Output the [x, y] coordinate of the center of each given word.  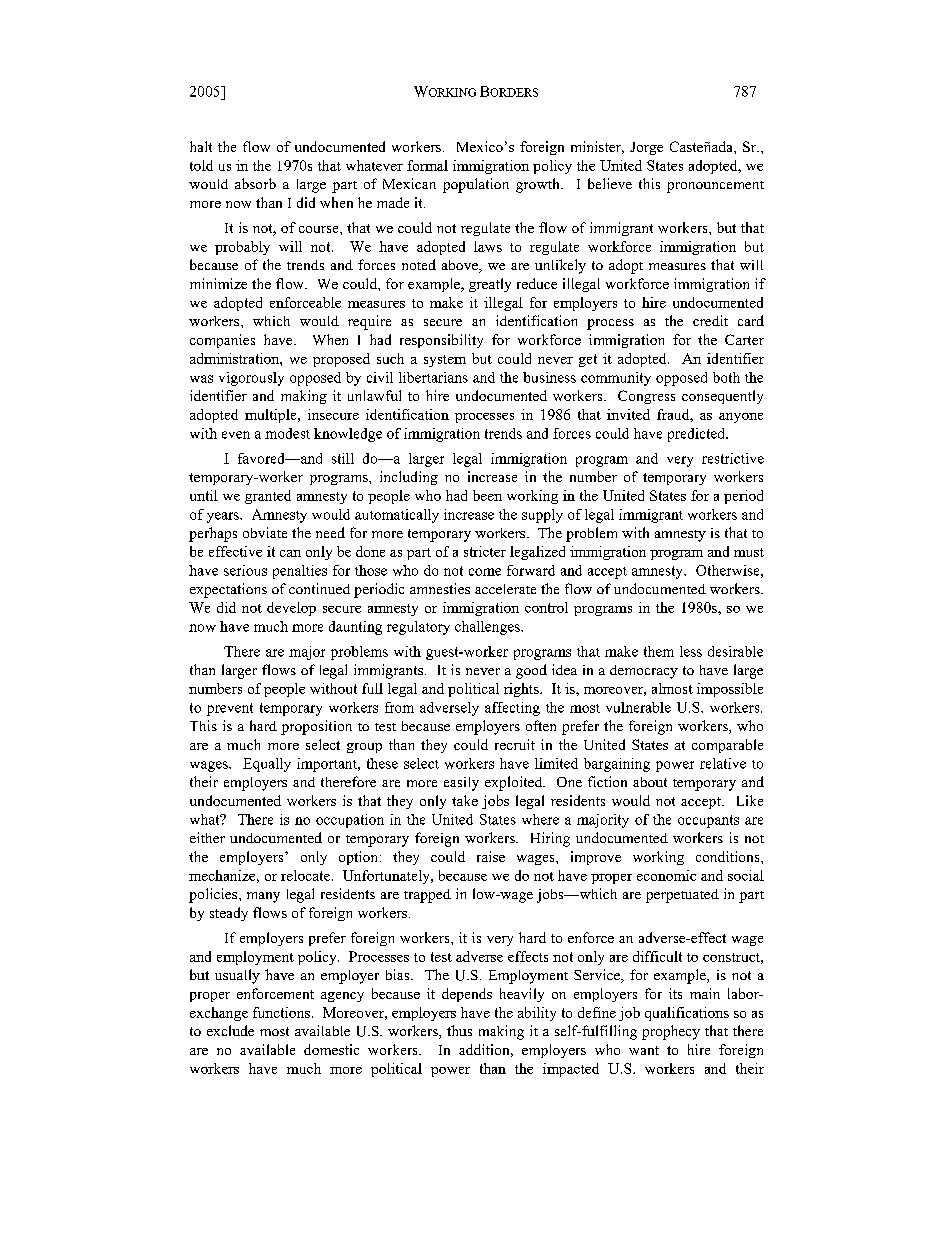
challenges [488, 628]
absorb [255, 183]
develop [291, 609]
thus [459, 1030]
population [476, 185]
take [465, 800]
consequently [722, 397]
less [691, 651]
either [207, 837]
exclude [230, 1030]
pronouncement [715, 187]
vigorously [251, 379]
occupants [708, 821]
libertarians [433, 377]
